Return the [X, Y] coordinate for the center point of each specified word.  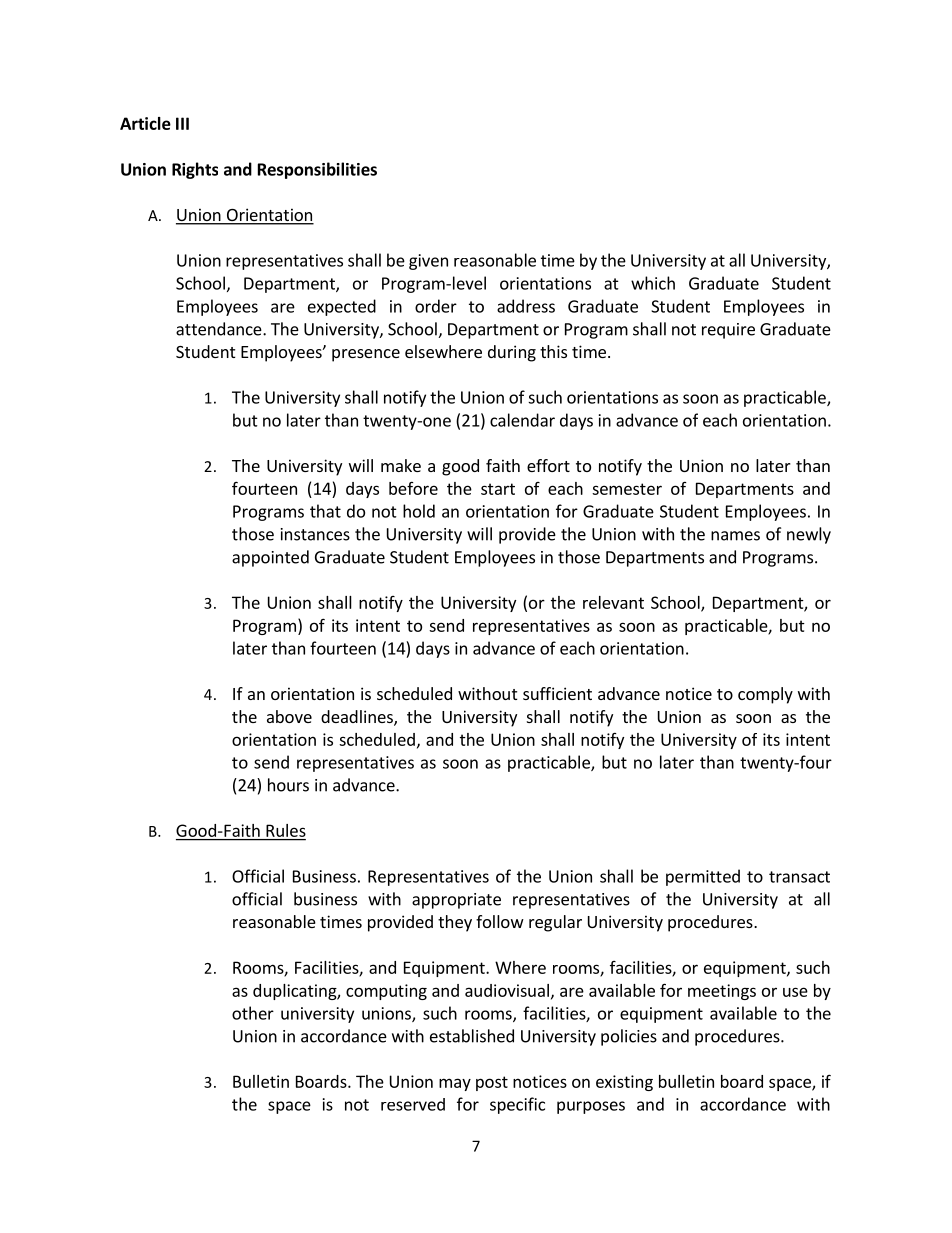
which [653, 283]
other [253, 1013]
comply [765, 695]
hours [288, 785]
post [492, 1083]
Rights [195, 170]
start [498, 489]
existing [624, 1083]
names [735, 536]
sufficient [557, 693]
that [325, 511]
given [428, 262]
